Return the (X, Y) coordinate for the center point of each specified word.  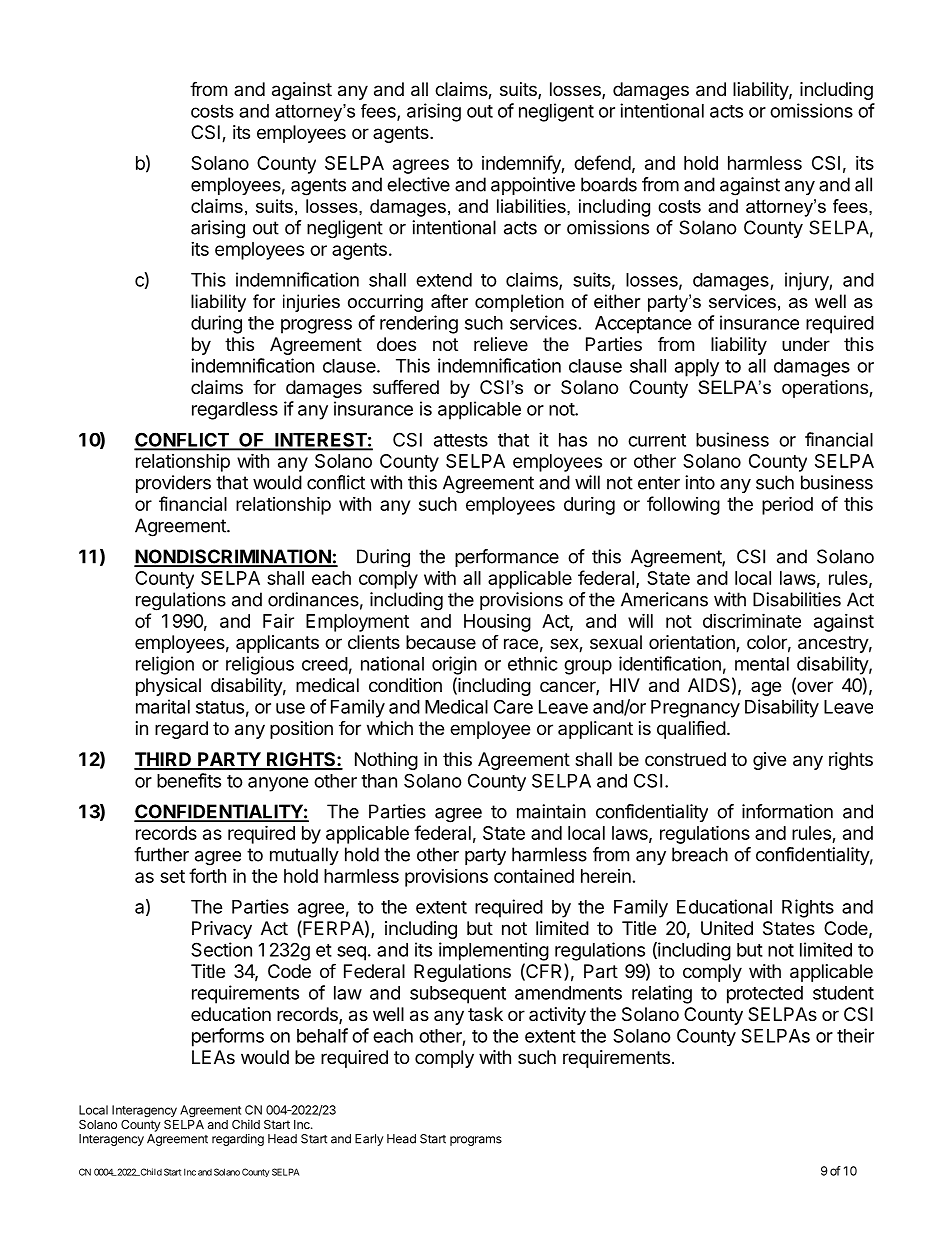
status (220, 707)
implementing (494, 951)
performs (228, 1037)
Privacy (222, 930)
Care (513, 706)
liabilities (532, 206)
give (769, 761)
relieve (501, 344)
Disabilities (797, 599)
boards (609, 184)
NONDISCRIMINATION (233, 557)
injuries (311, 303)
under (806, 344)
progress (316, 326)
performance (507, 558)
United (727, 928)
